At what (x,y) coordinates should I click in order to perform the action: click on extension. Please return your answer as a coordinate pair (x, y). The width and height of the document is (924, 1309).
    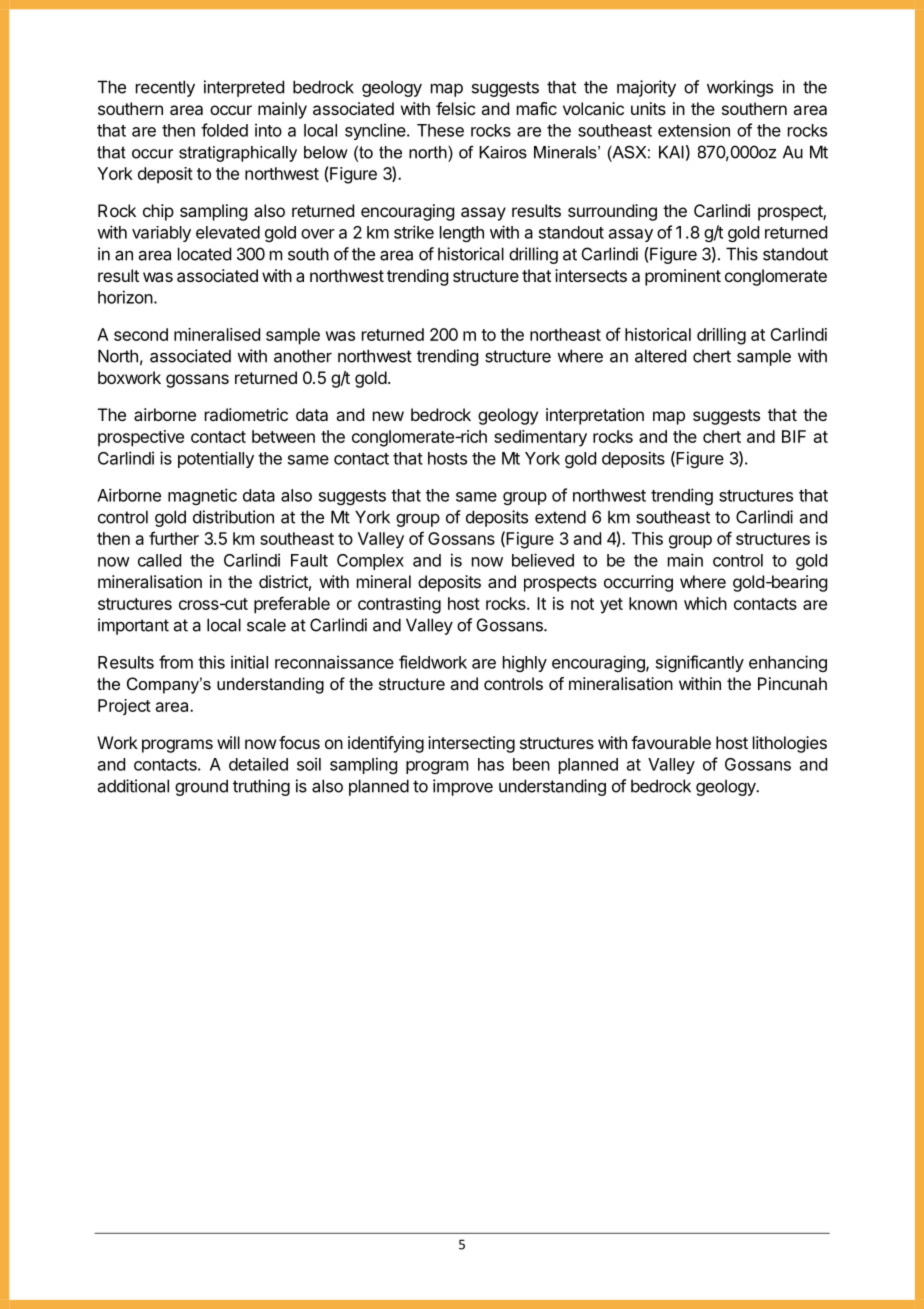
    Looking at the image, I should click on (694, 130).
